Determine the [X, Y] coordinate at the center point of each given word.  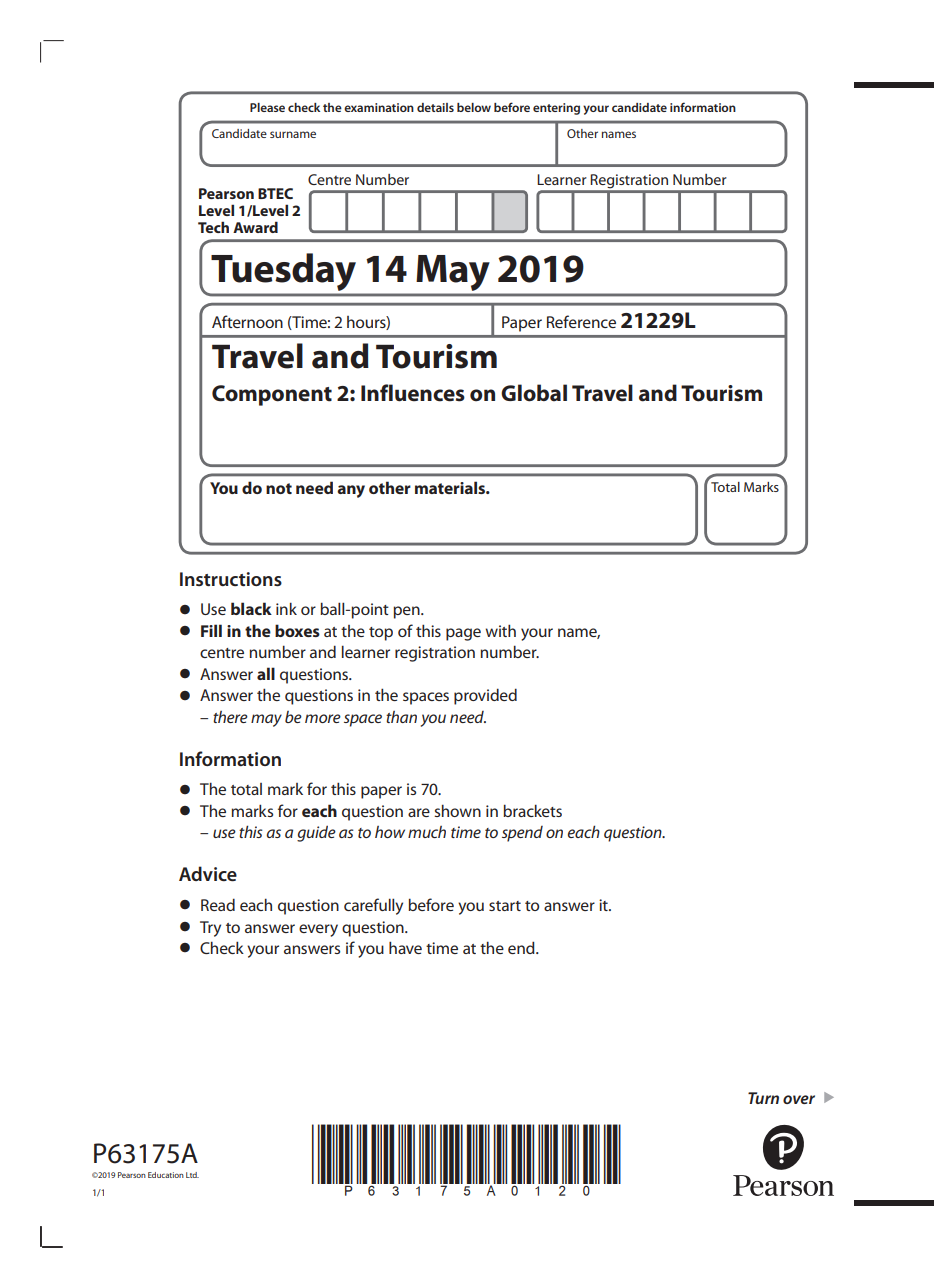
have [405, 947]
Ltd [192, 1175]
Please [267, 107]
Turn [763, 1098]
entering [556, 109]
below [474, 107]
